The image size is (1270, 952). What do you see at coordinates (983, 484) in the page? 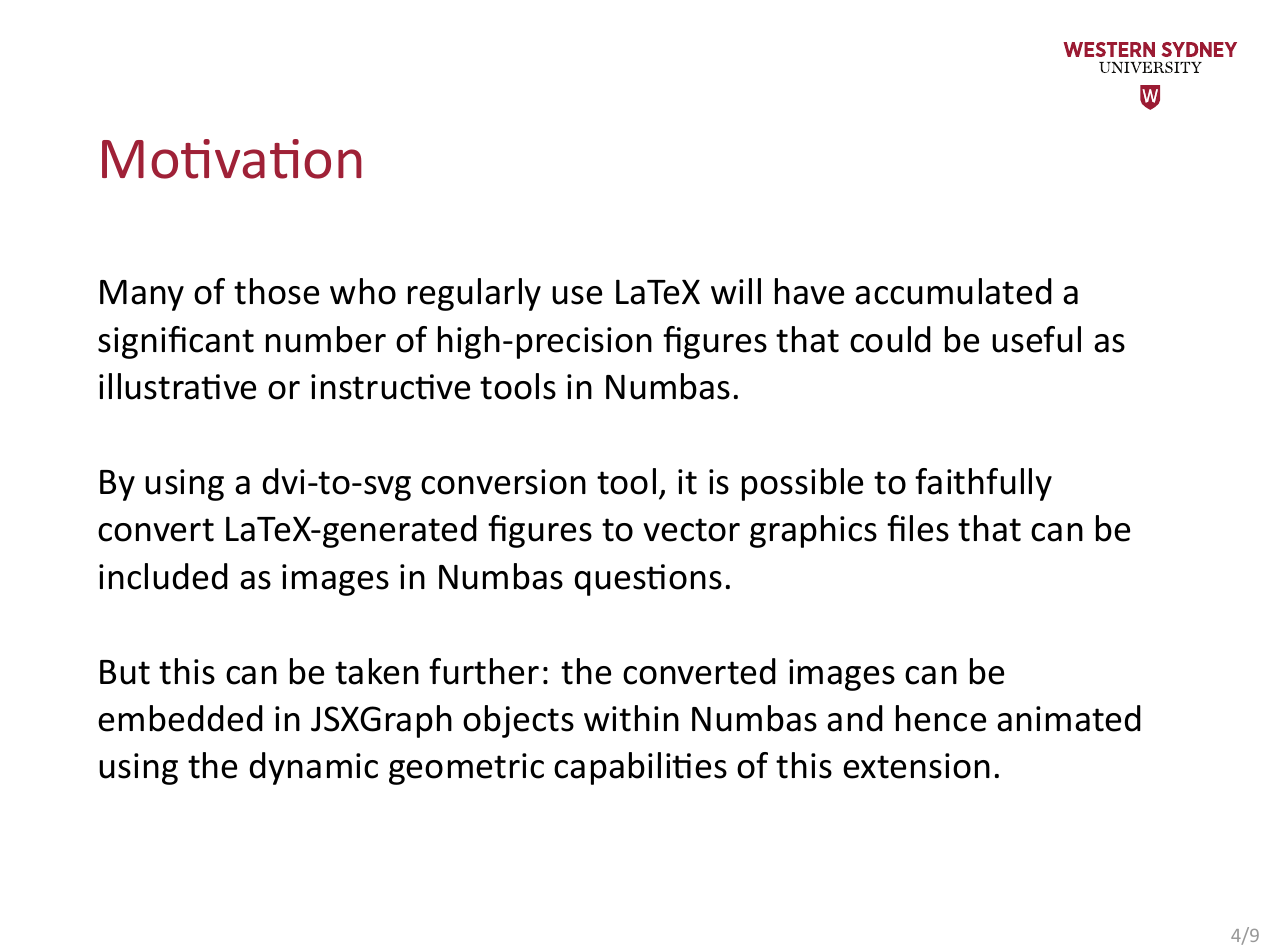
I see `faithfully` at bounding box center [983, 484].
